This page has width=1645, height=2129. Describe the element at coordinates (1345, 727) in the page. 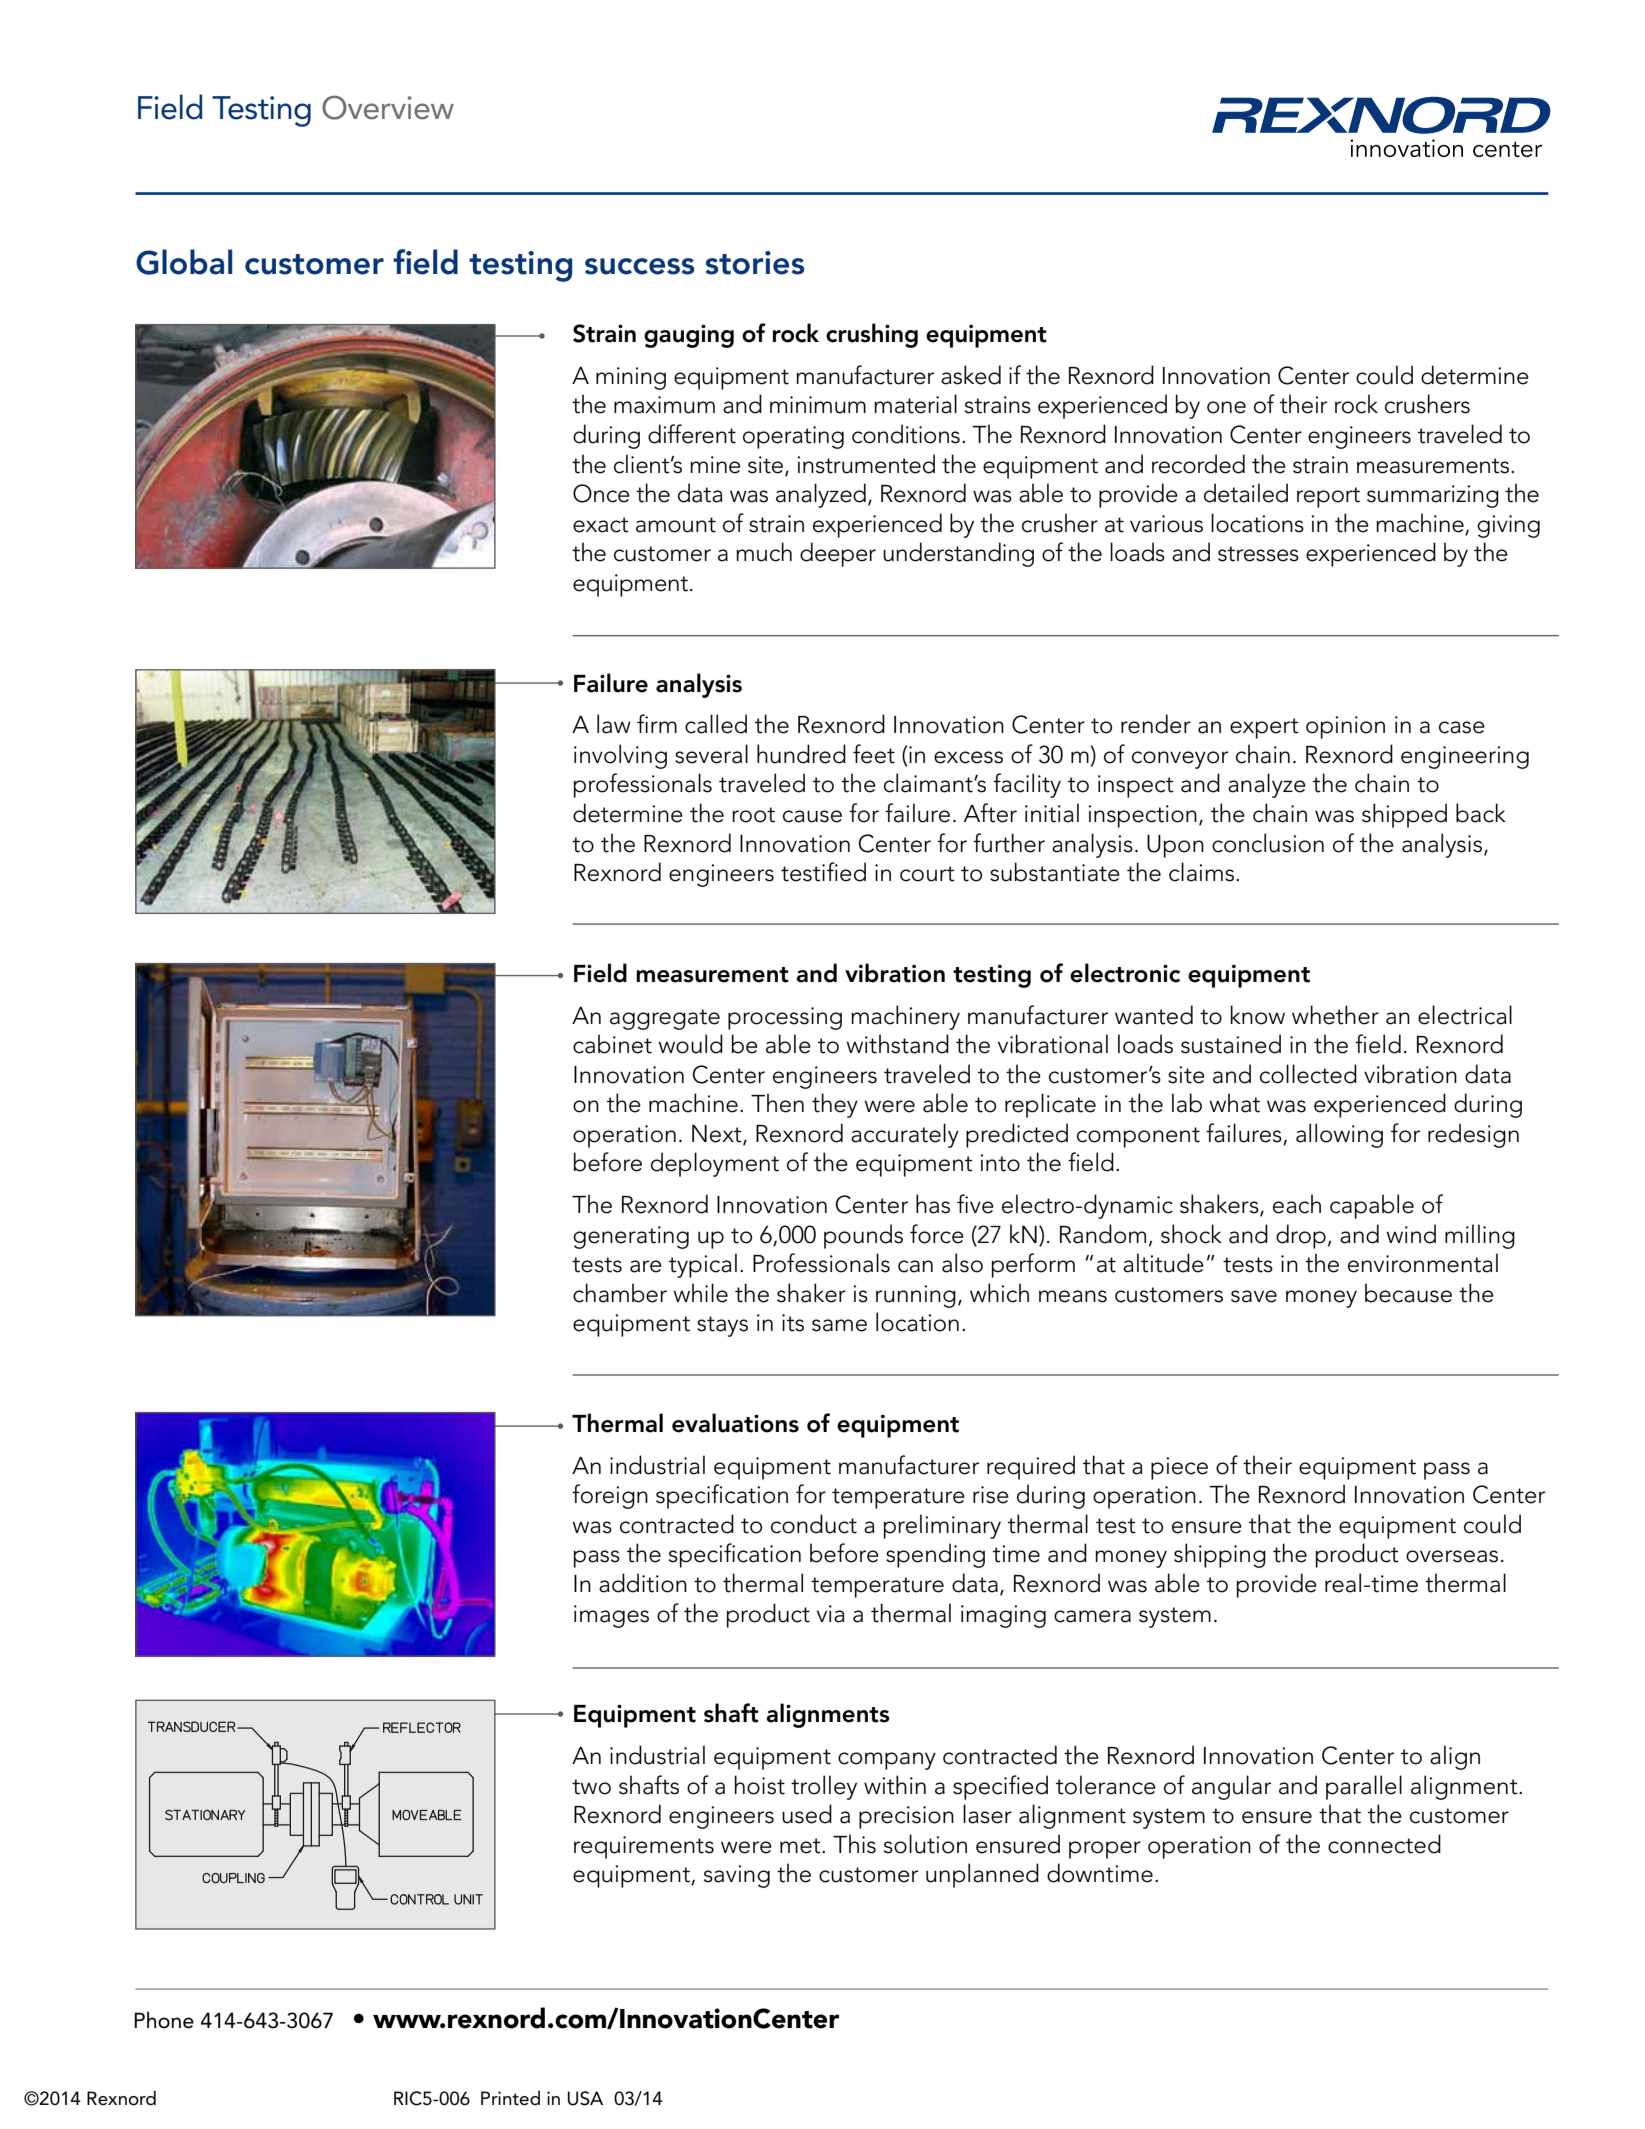

I see `opinion` at that location.
